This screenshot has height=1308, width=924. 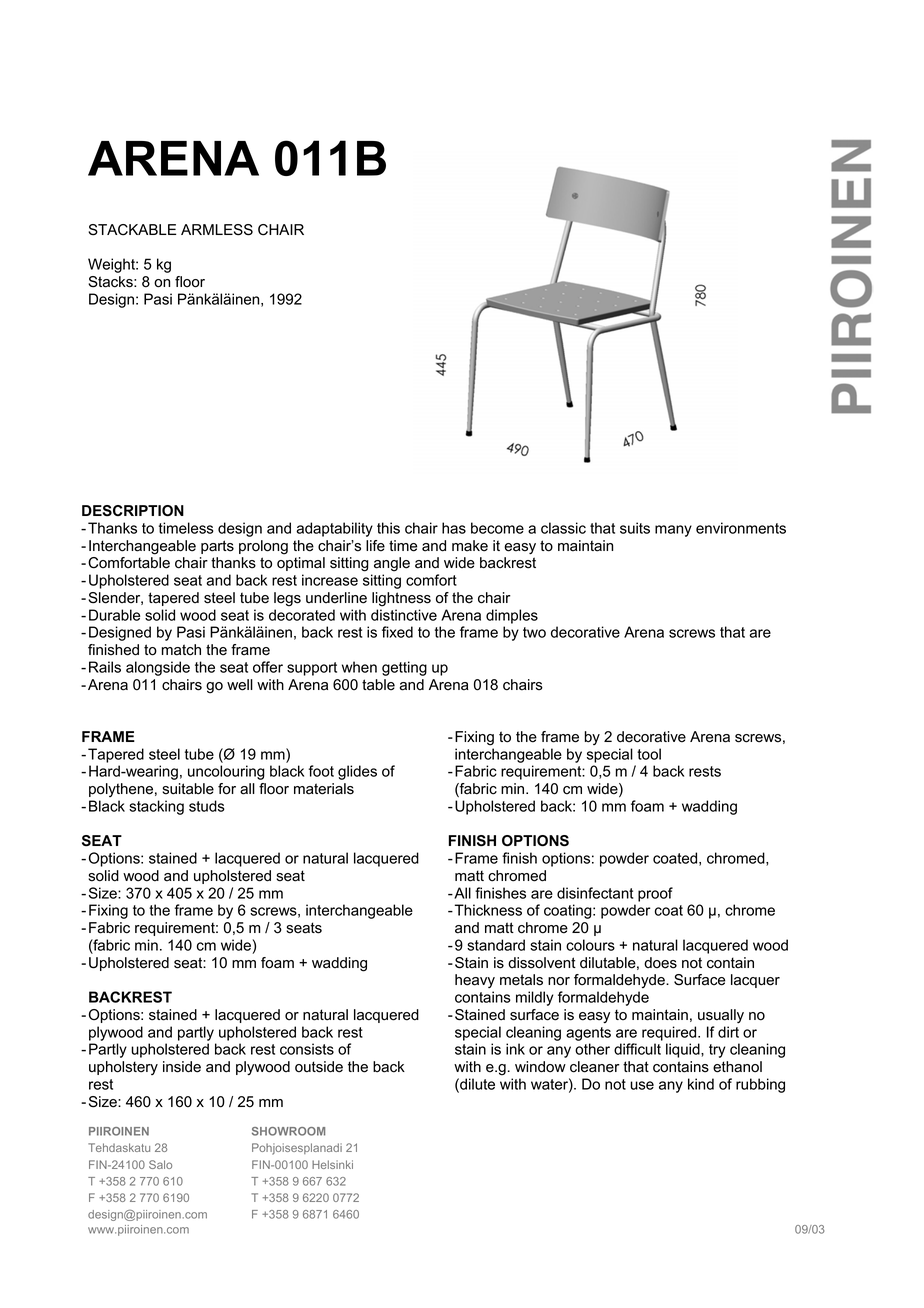 What do you see at coordinates (649, 754) in the screenshot?
I see `tool` at bounding box center [649, 754].
